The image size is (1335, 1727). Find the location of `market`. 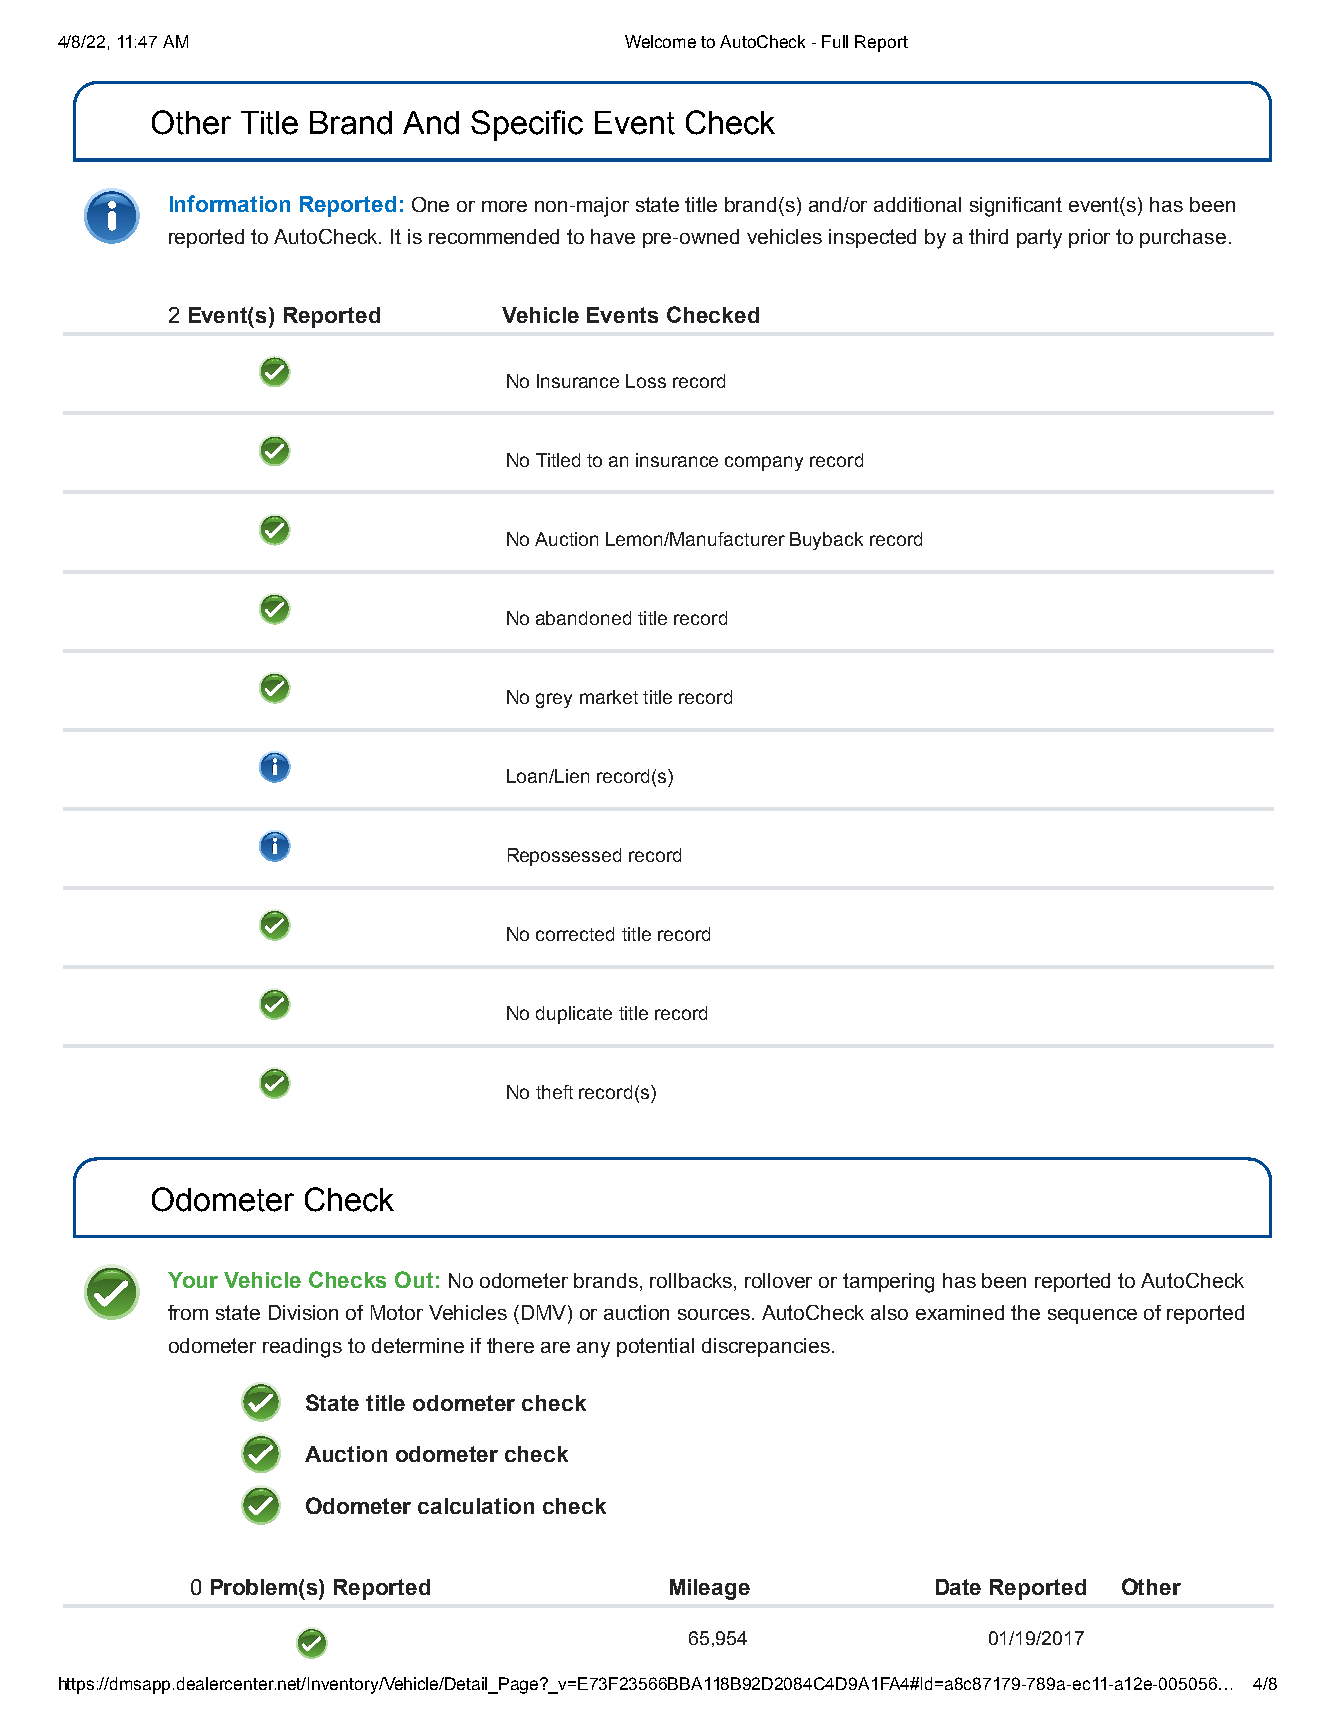

market is located at coordinates (609, 697).
